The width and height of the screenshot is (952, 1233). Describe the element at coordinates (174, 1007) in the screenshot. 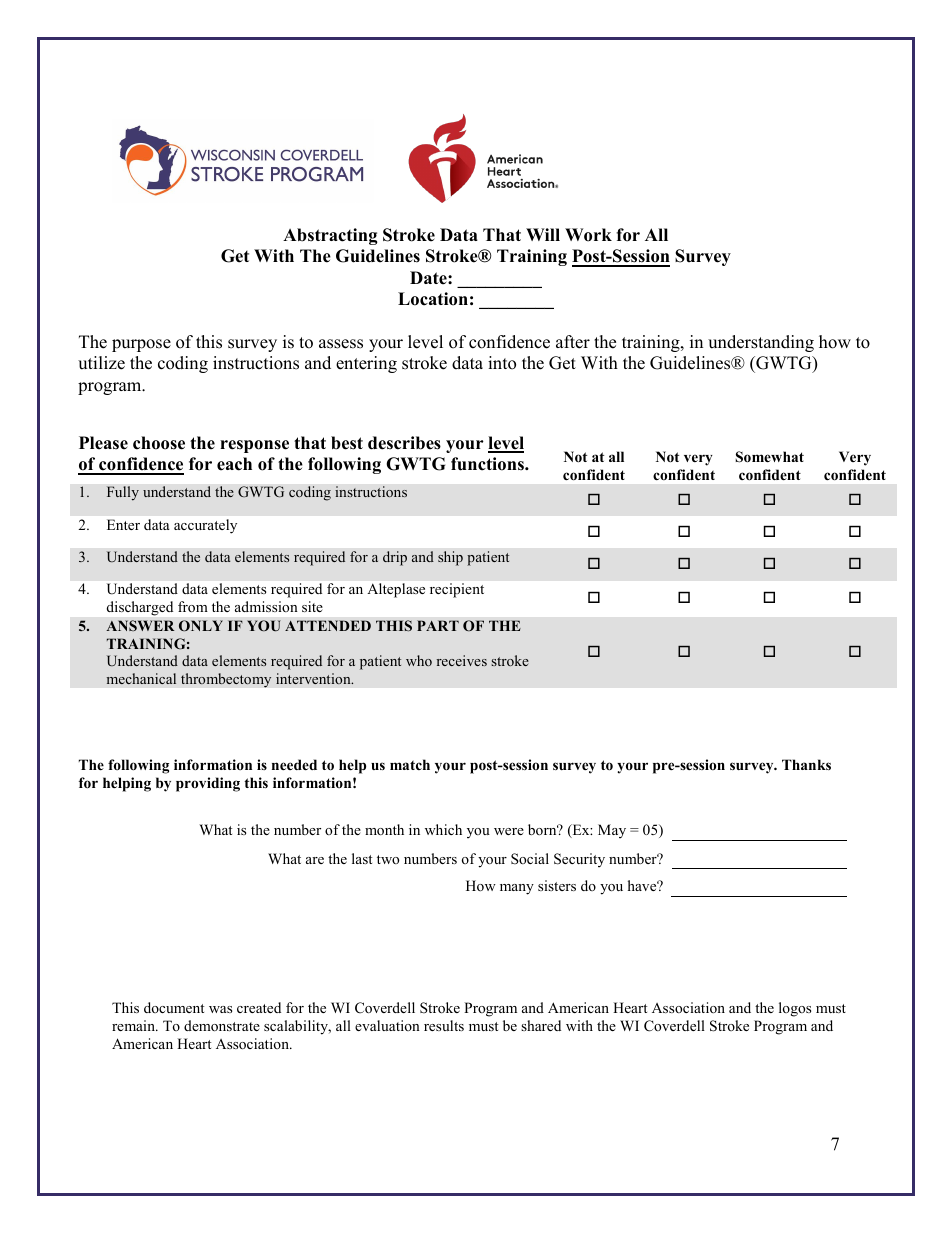

I see `document` at that location.
